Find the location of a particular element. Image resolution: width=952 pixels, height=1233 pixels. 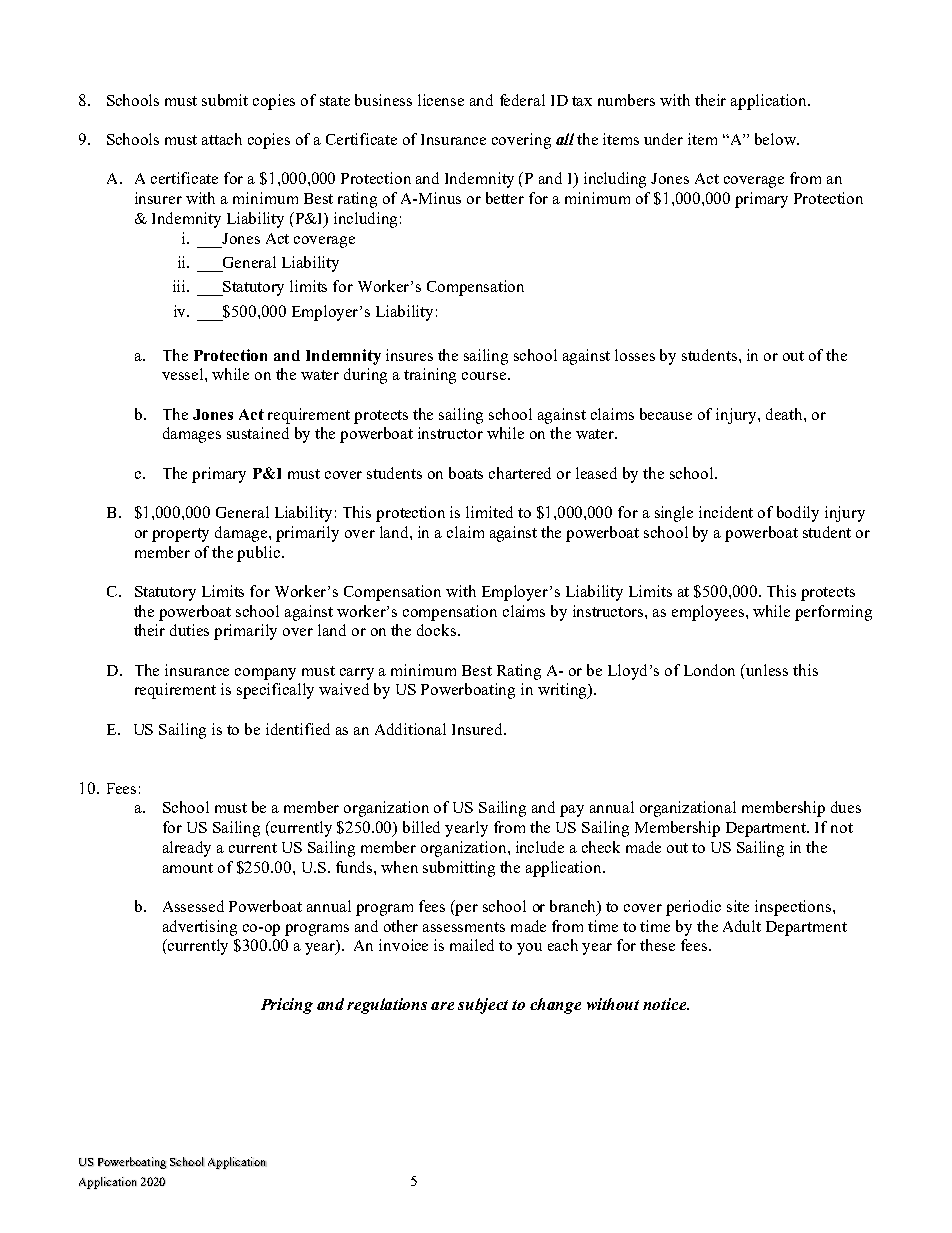

federal is located at coordinates (522, 100).
